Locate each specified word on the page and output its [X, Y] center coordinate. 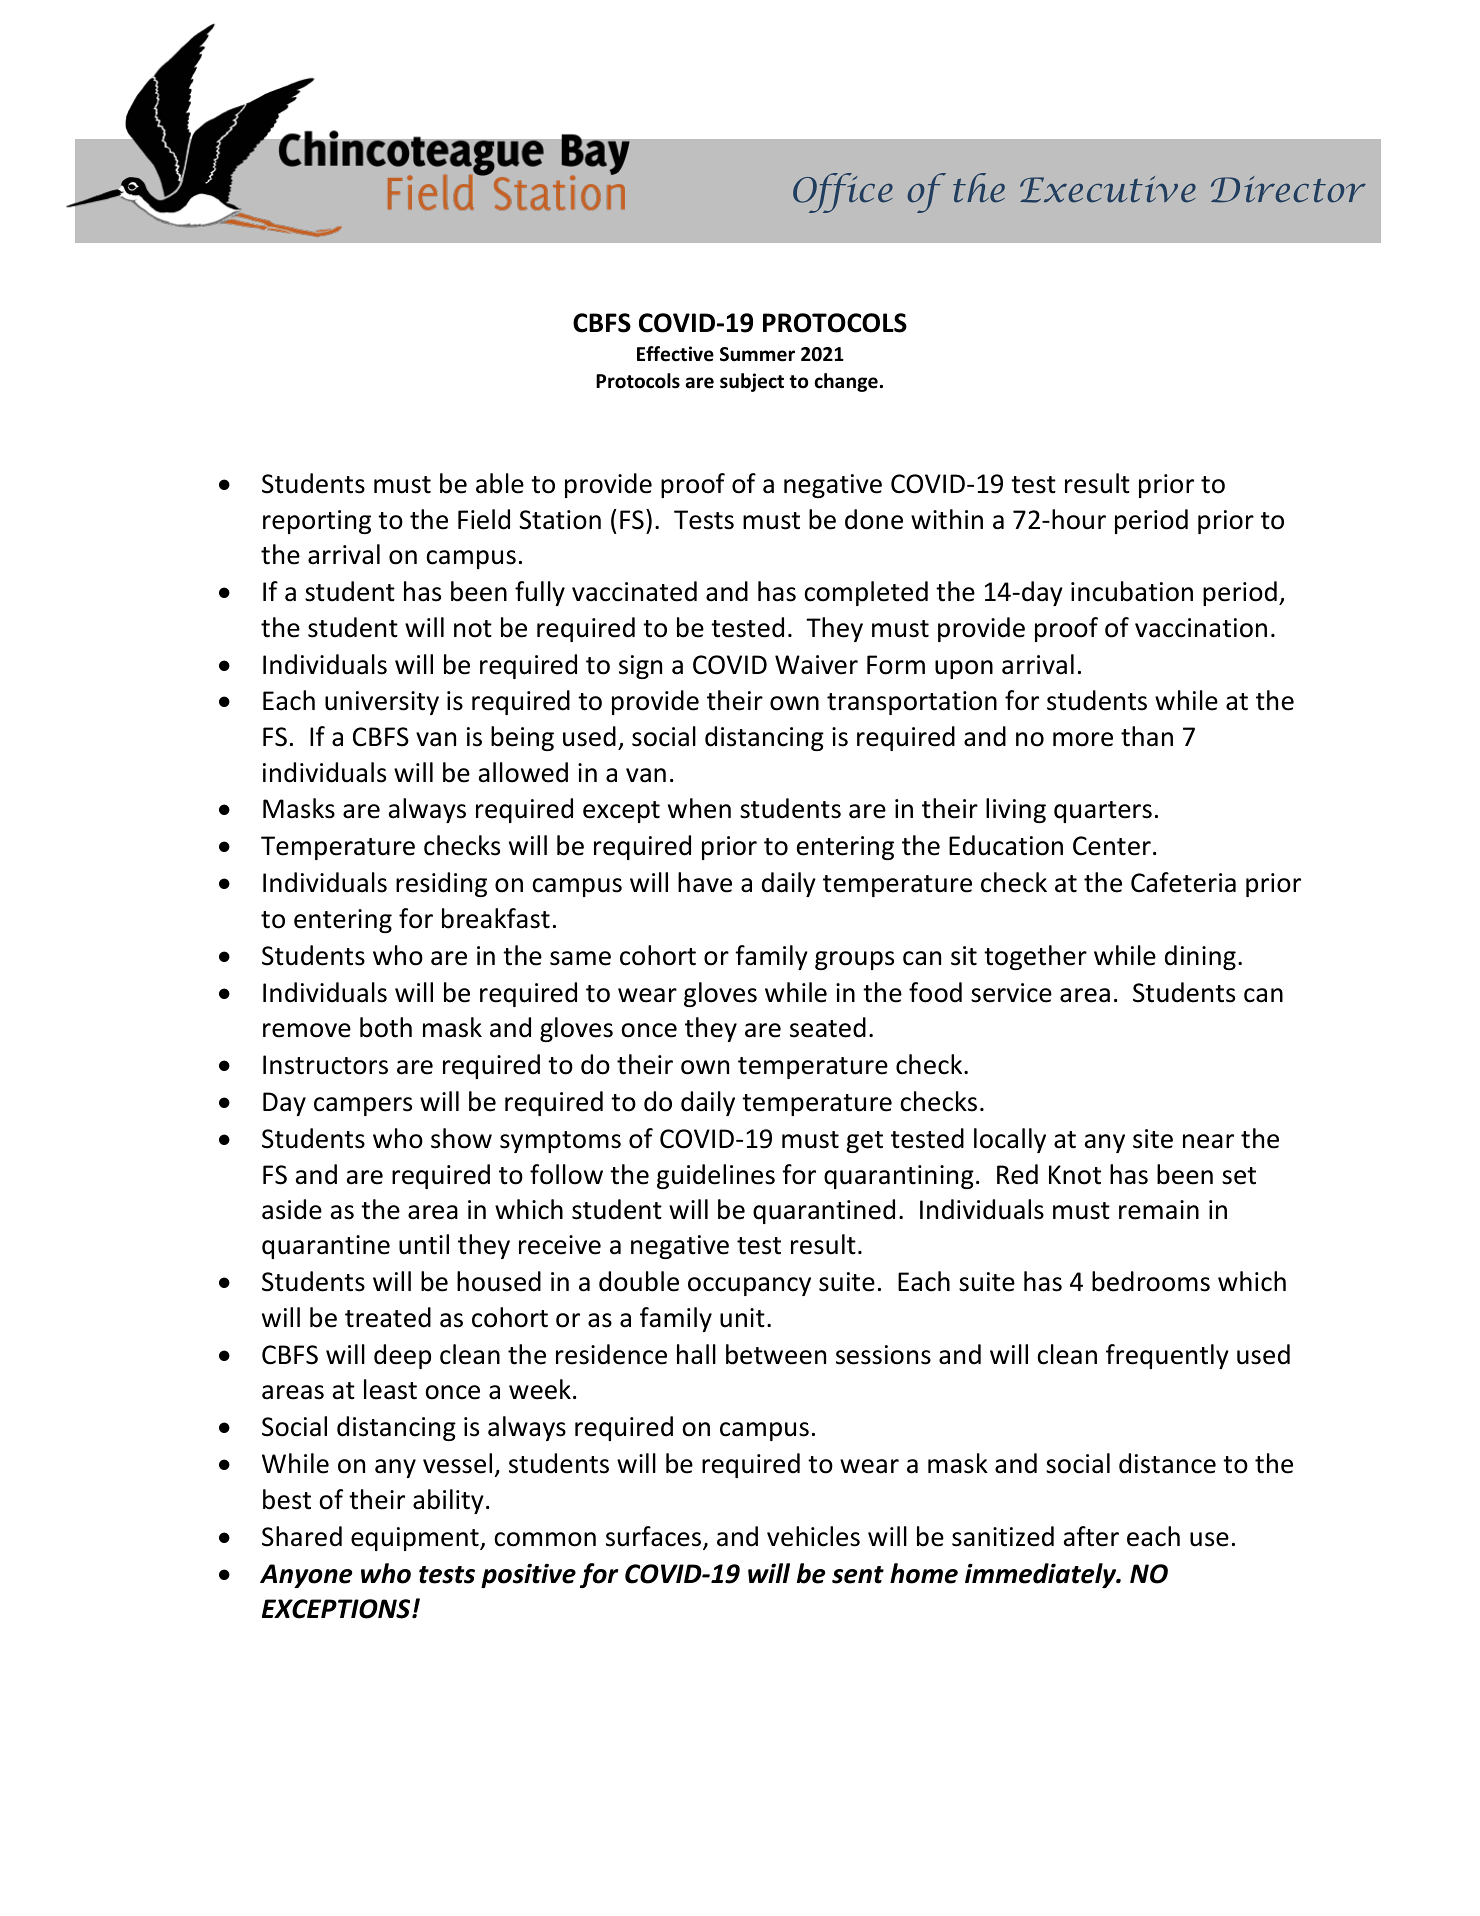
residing [441, 884]
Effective [675, 354]
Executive [1108, 189]
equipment [416, 1539]
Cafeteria [1183, 882]
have [705, 882]
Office [843, 193]
